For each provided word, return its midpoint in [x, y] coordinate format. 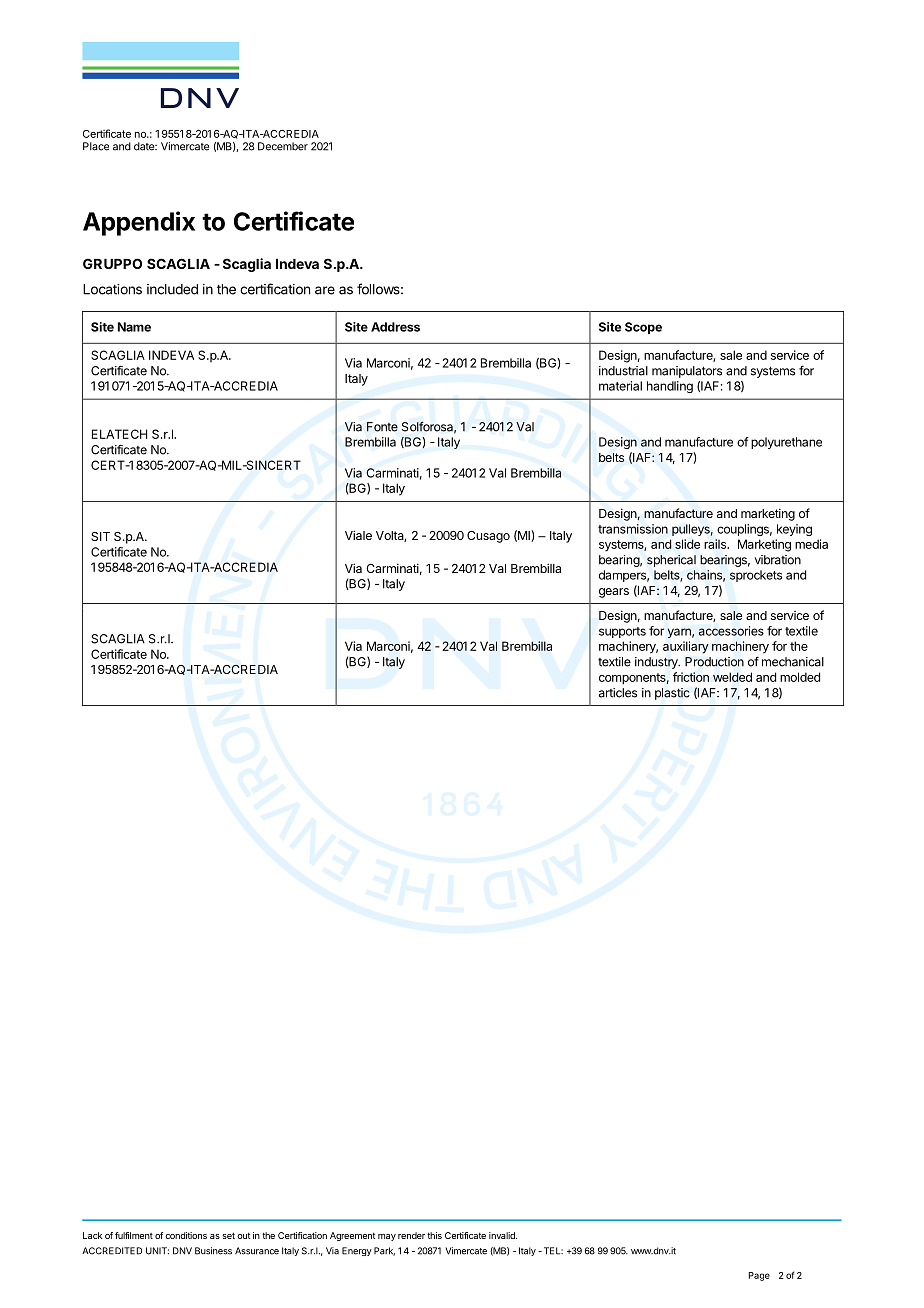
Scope [643, 328]
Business [213, 1251]
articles [618, 693]
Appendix [139, 223]
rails [716, 544]
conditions [186, 1235]
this [434, 1235]
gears [614, 593]
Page [759, 1276]
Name [134, 327]
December [283, 146]
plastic [672, 694]
